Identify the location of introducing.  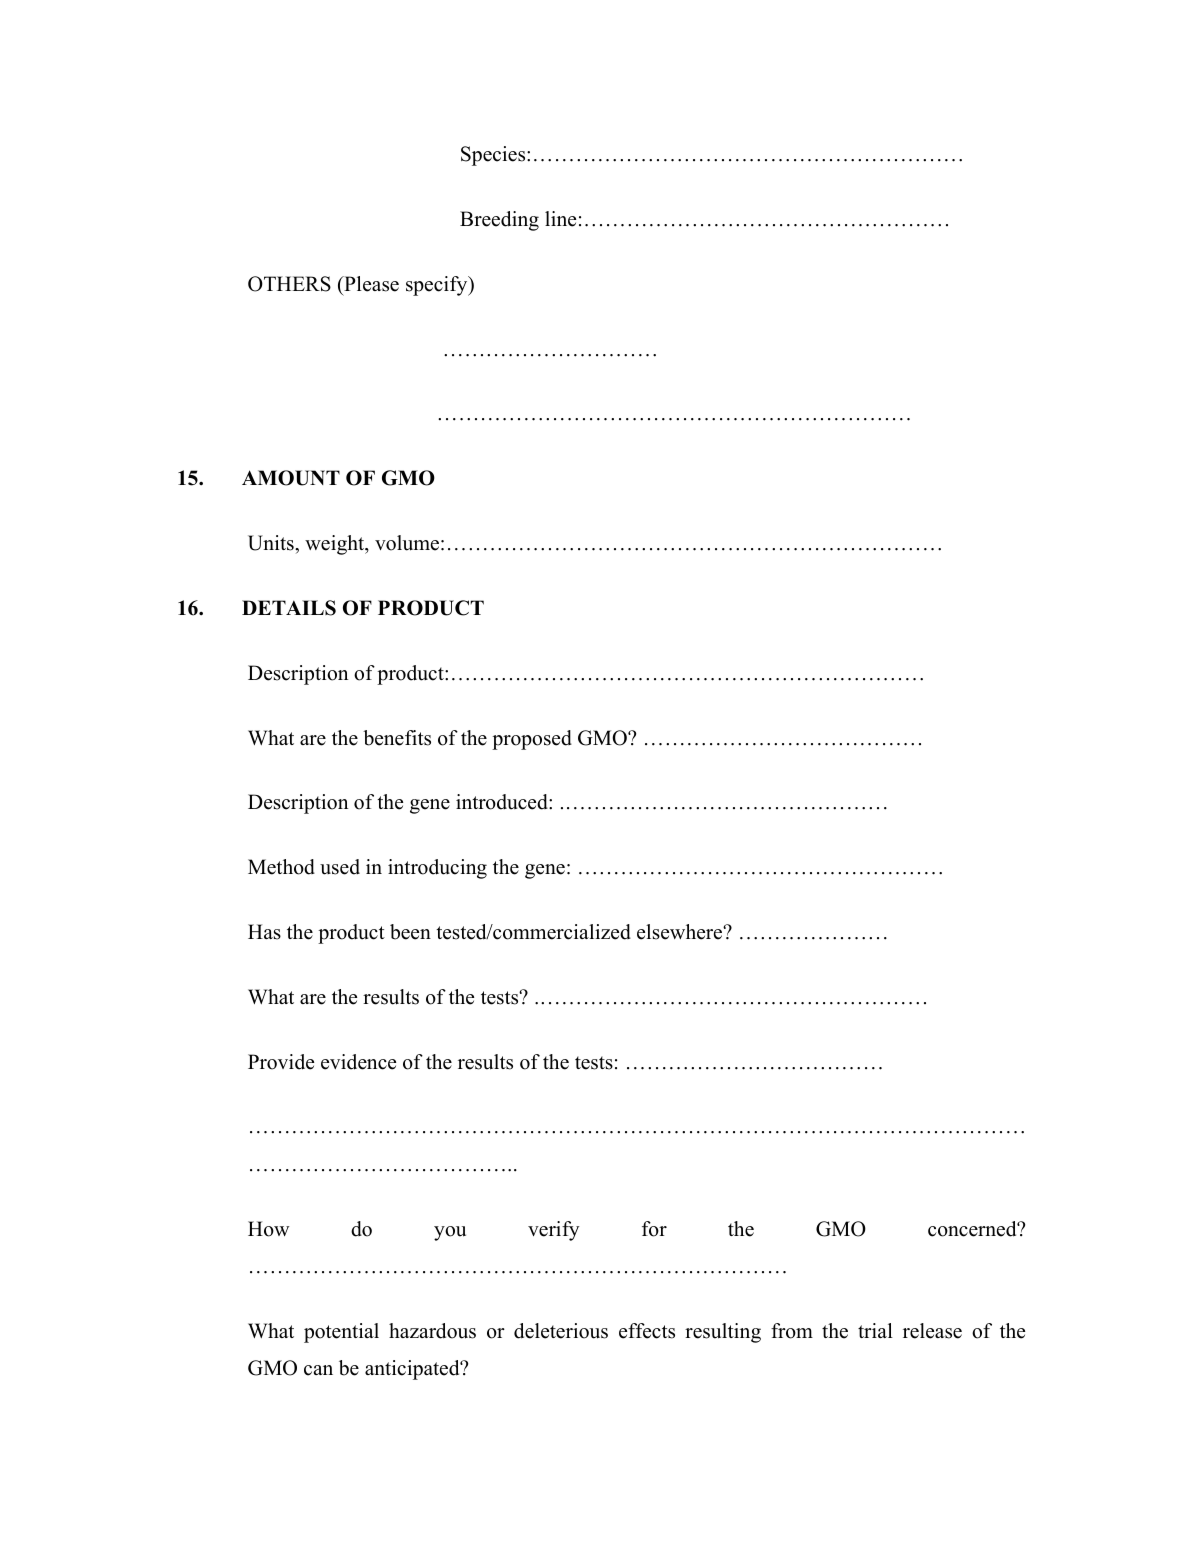
(437, 869).
